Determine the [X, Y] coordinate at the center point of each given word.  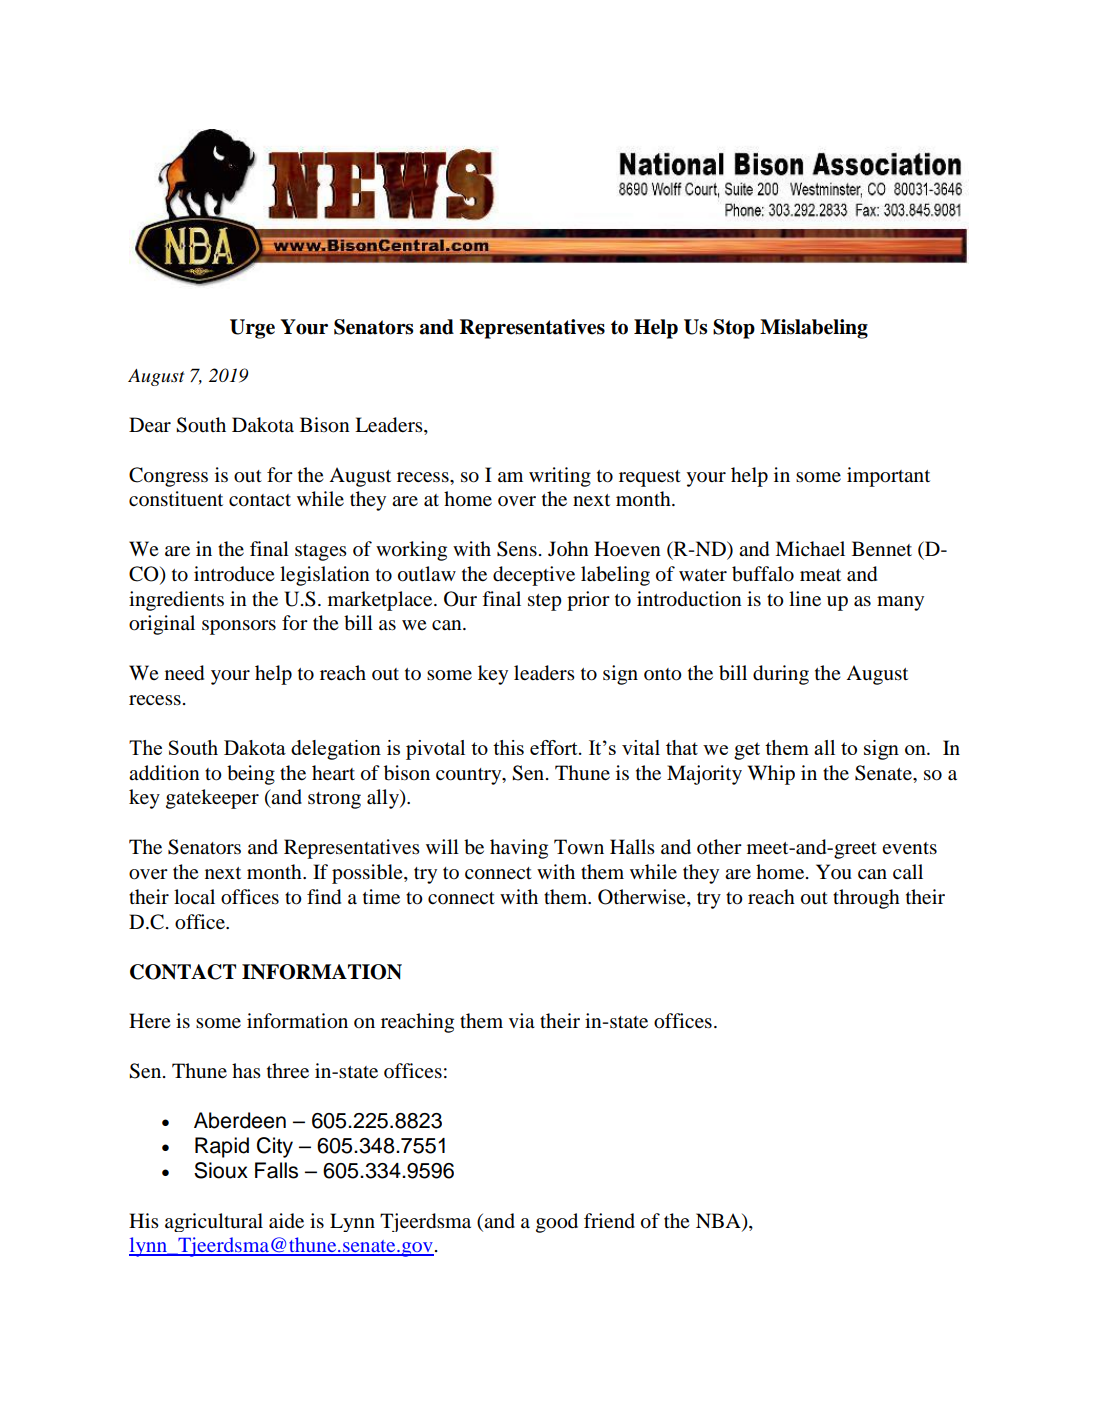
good [557, 1223]
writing [560, 477]
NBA [719, 1220]
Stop [734, 329]
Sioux [221, 1170]
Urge [252, 329]
